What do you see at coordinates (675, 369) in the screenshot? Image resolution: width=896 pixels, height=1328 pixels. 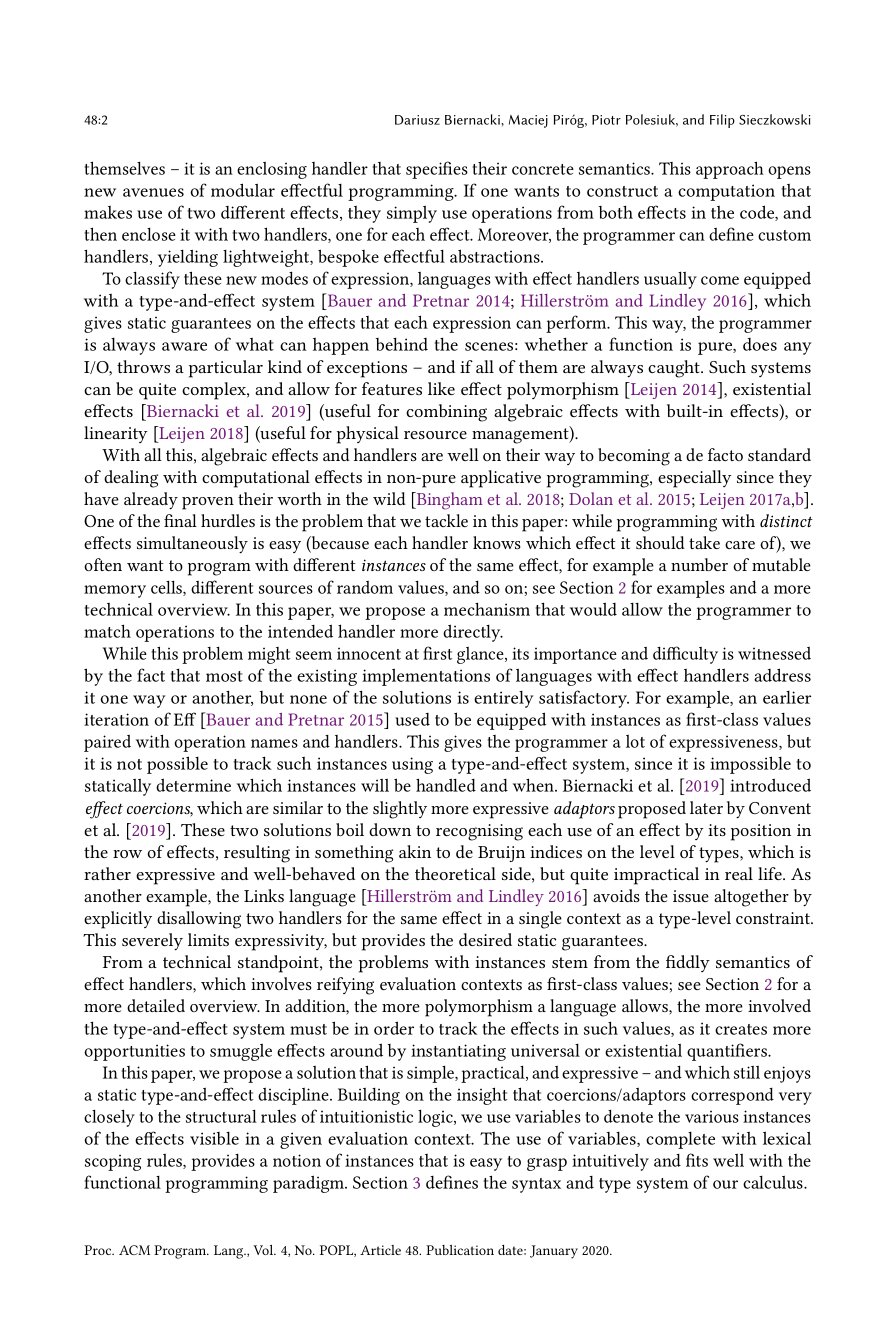 I see `caught` at bounding box center [675, 369].
